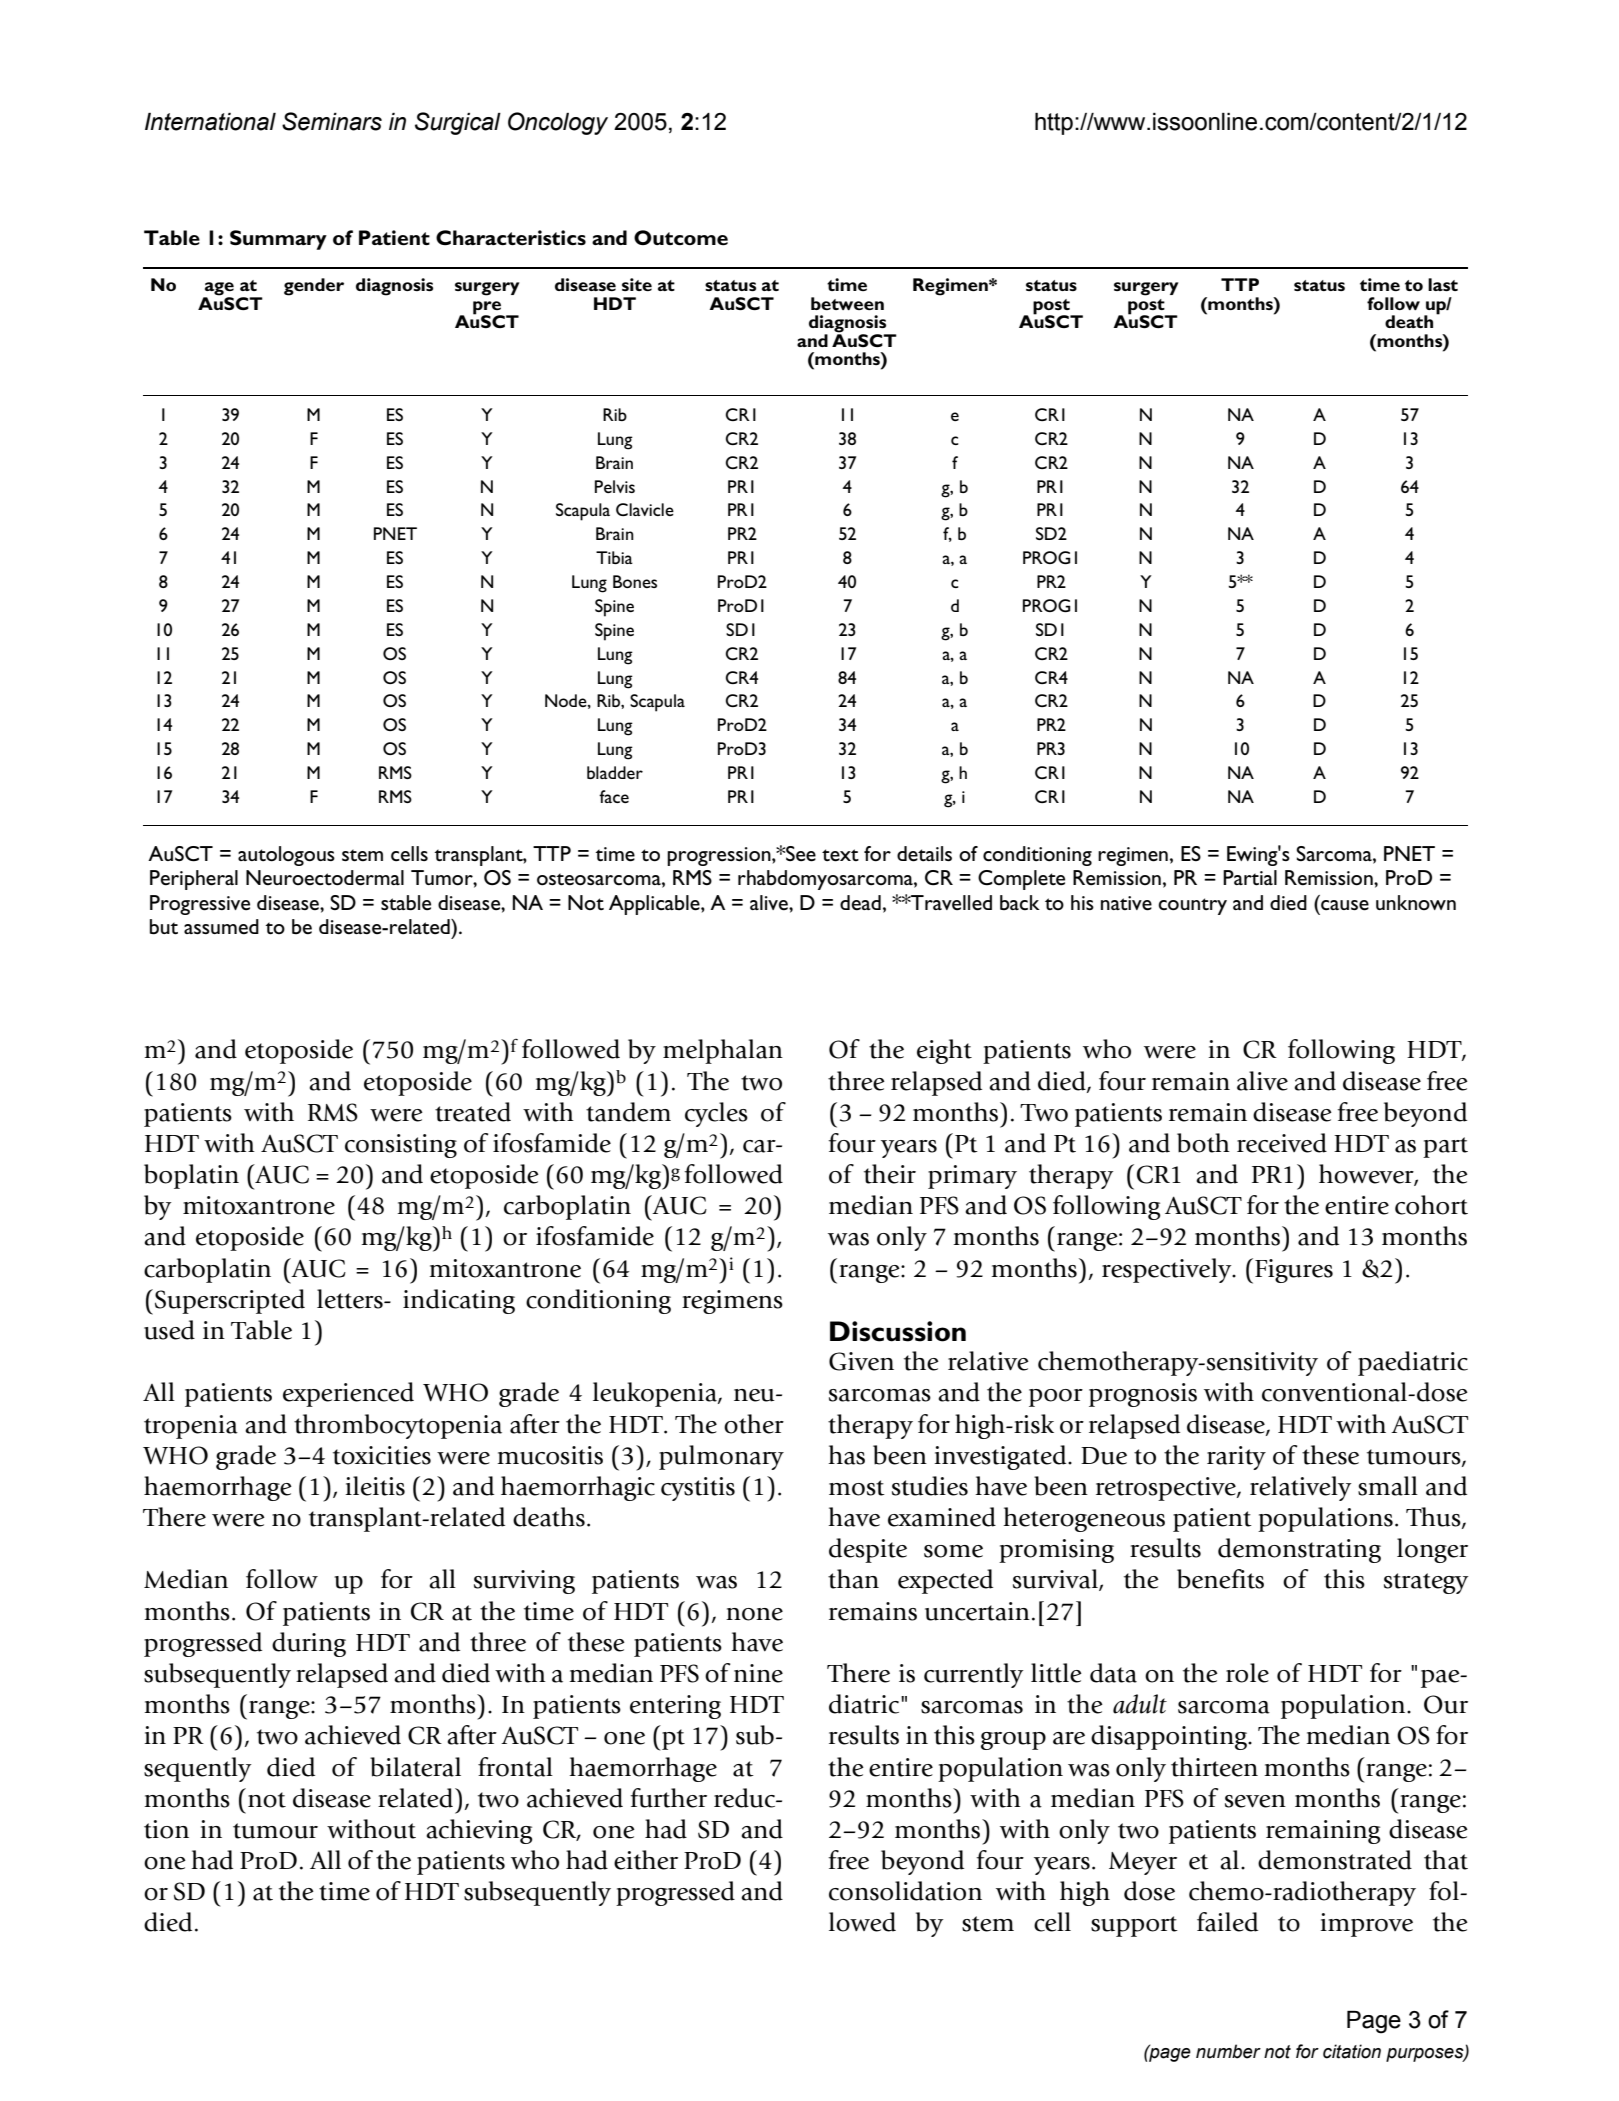  Describe the element at coordinates (1236, 1458) in the screenshot. I see `rarity` at that location.
